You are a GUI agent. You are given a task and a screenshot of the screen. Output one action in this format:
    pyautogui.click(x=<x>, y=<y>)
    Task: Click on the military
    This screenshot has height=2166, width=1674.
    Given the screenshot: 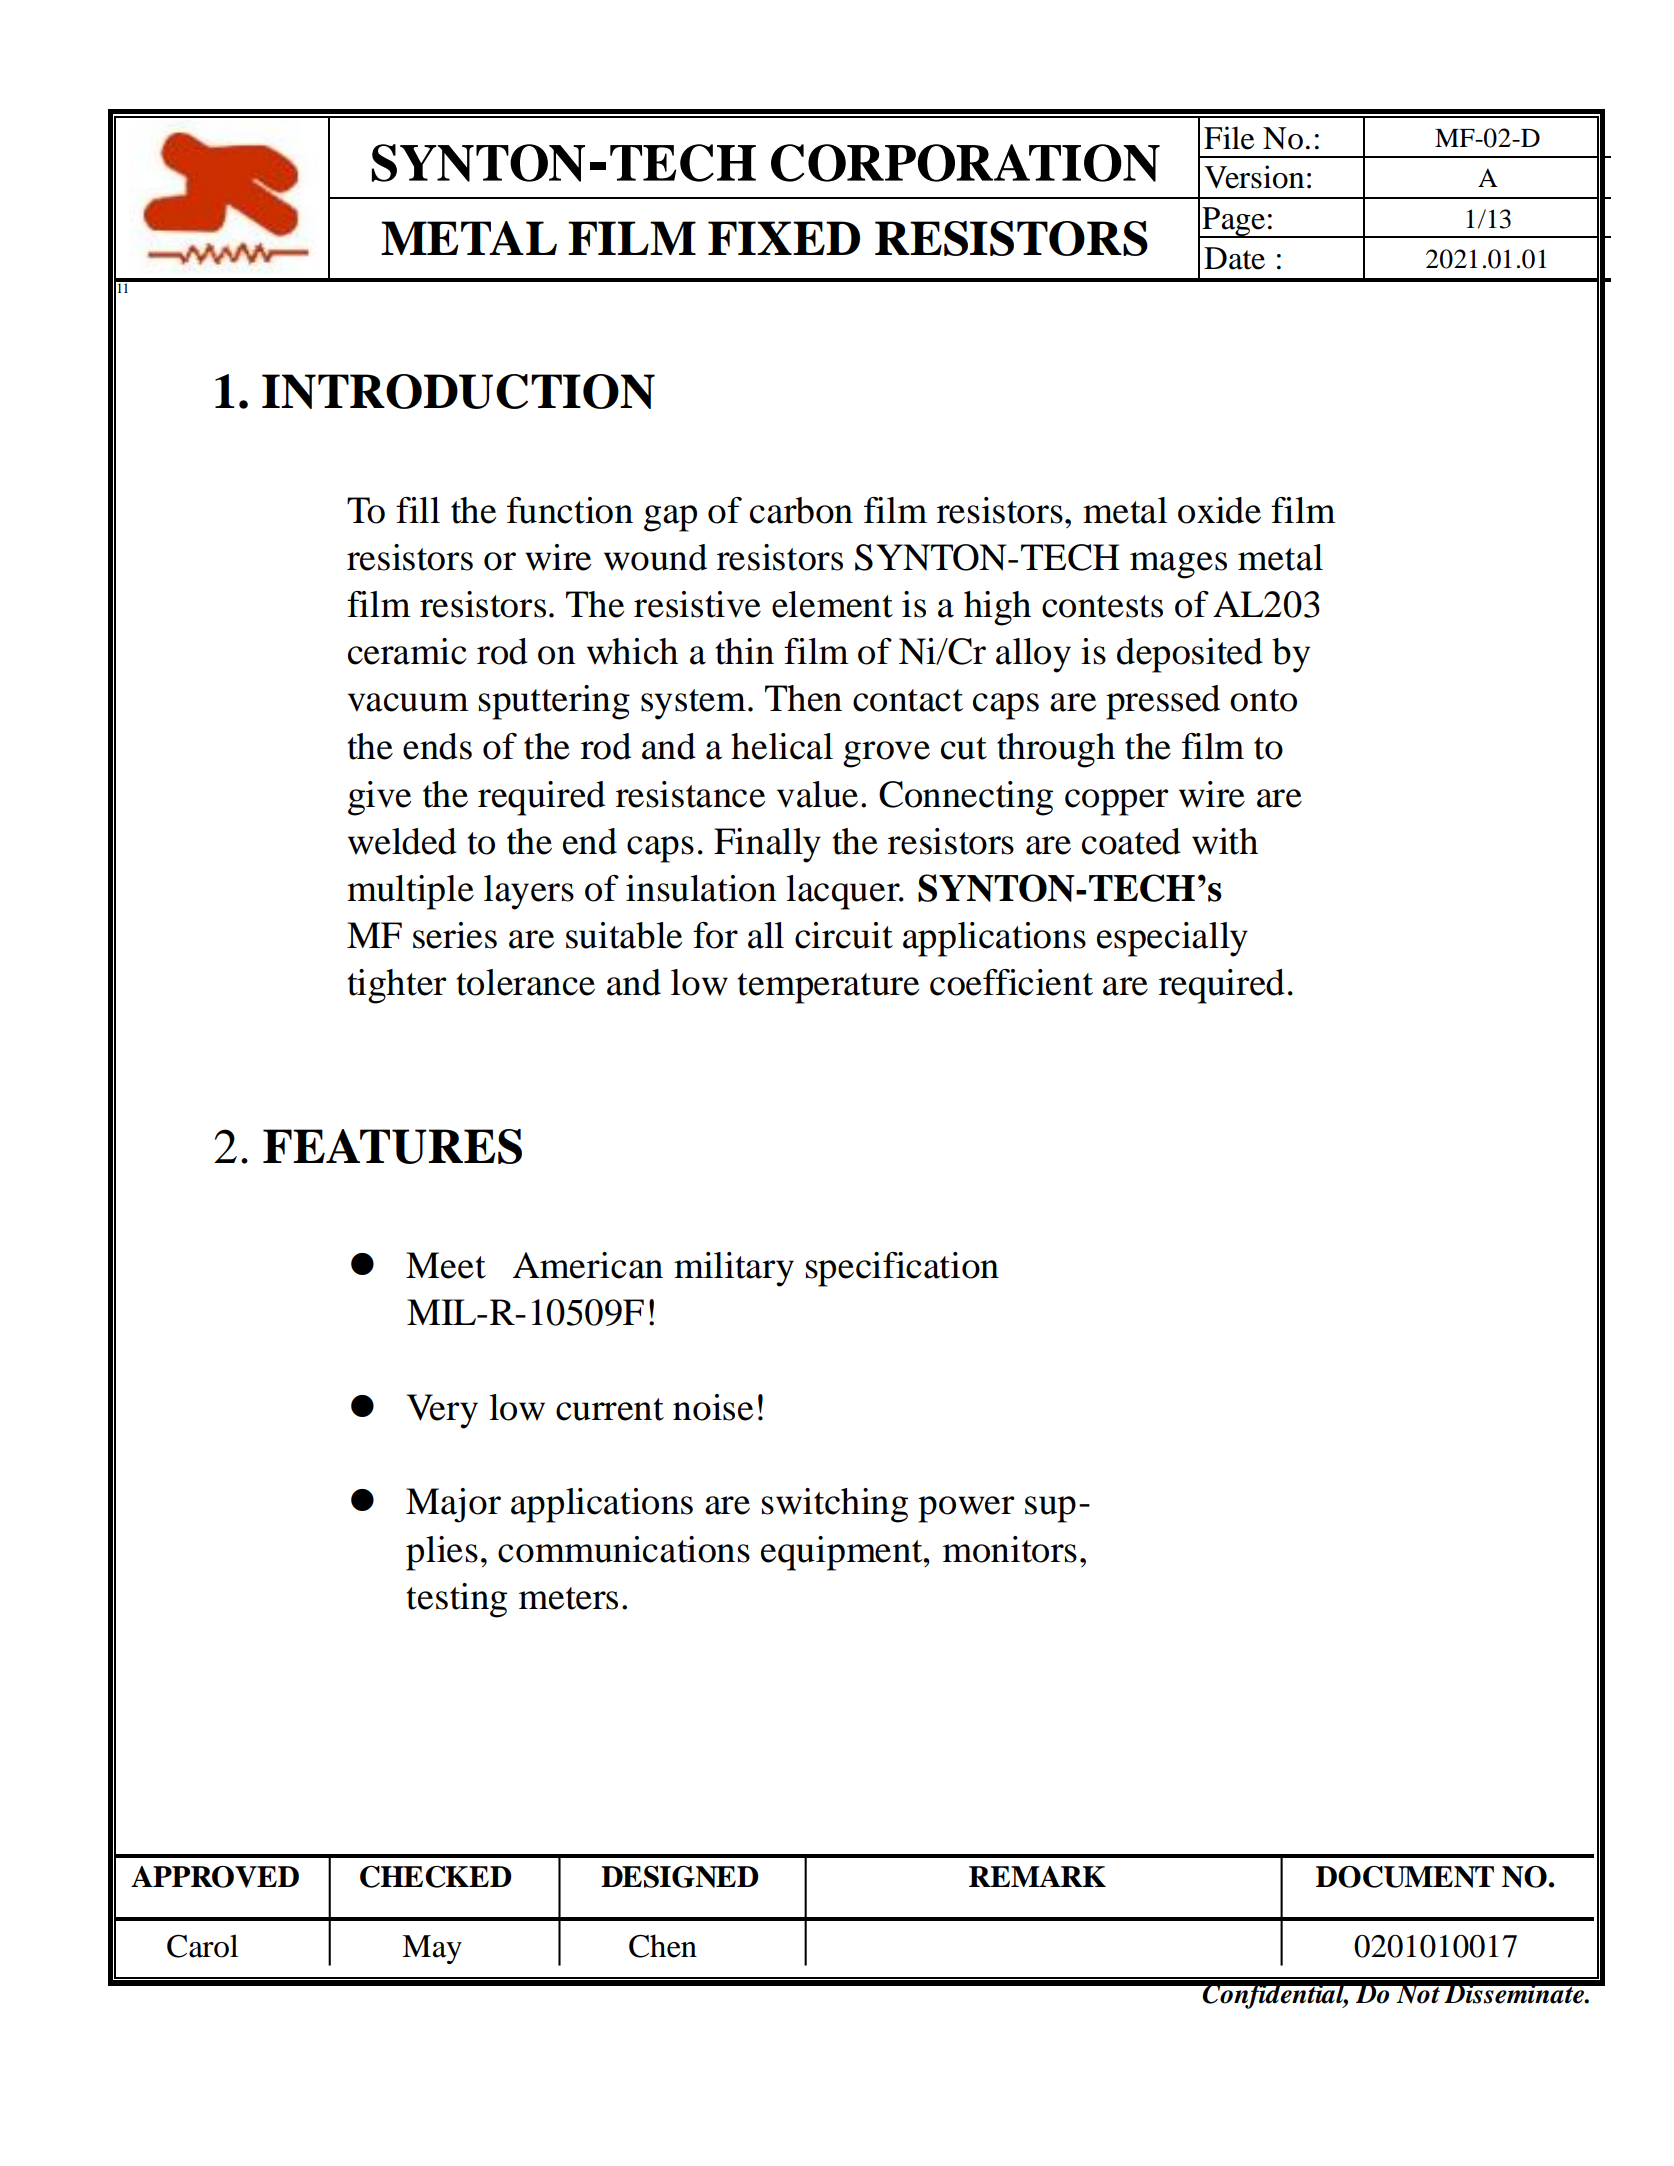 What is the action you would take?
    pyautogui.click(x=734, y=1269)
